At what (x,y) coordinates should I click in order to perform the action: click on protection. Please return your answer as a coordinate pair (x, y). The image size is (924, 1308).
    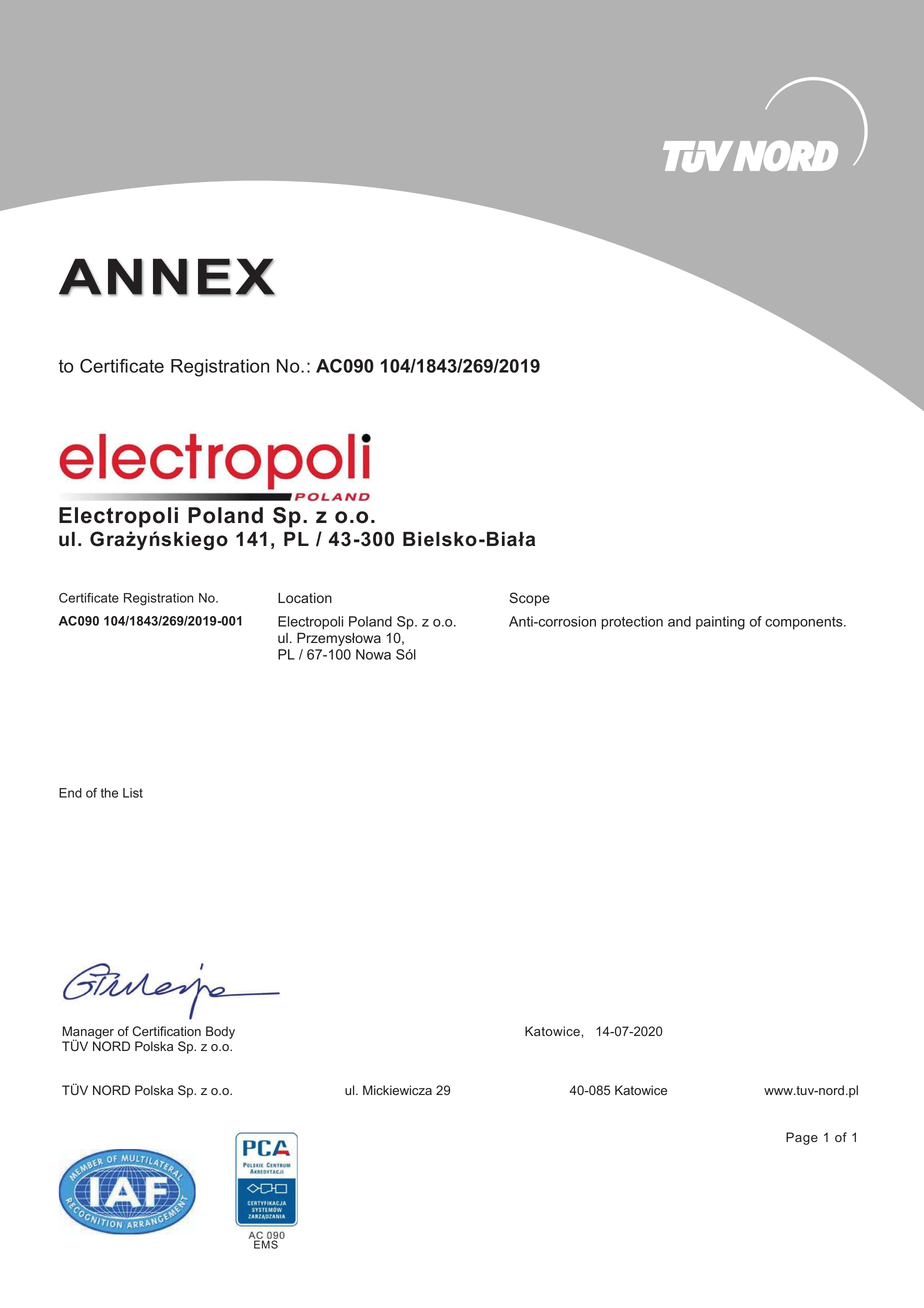
    Looking at the image, I should click on (632, 623).
